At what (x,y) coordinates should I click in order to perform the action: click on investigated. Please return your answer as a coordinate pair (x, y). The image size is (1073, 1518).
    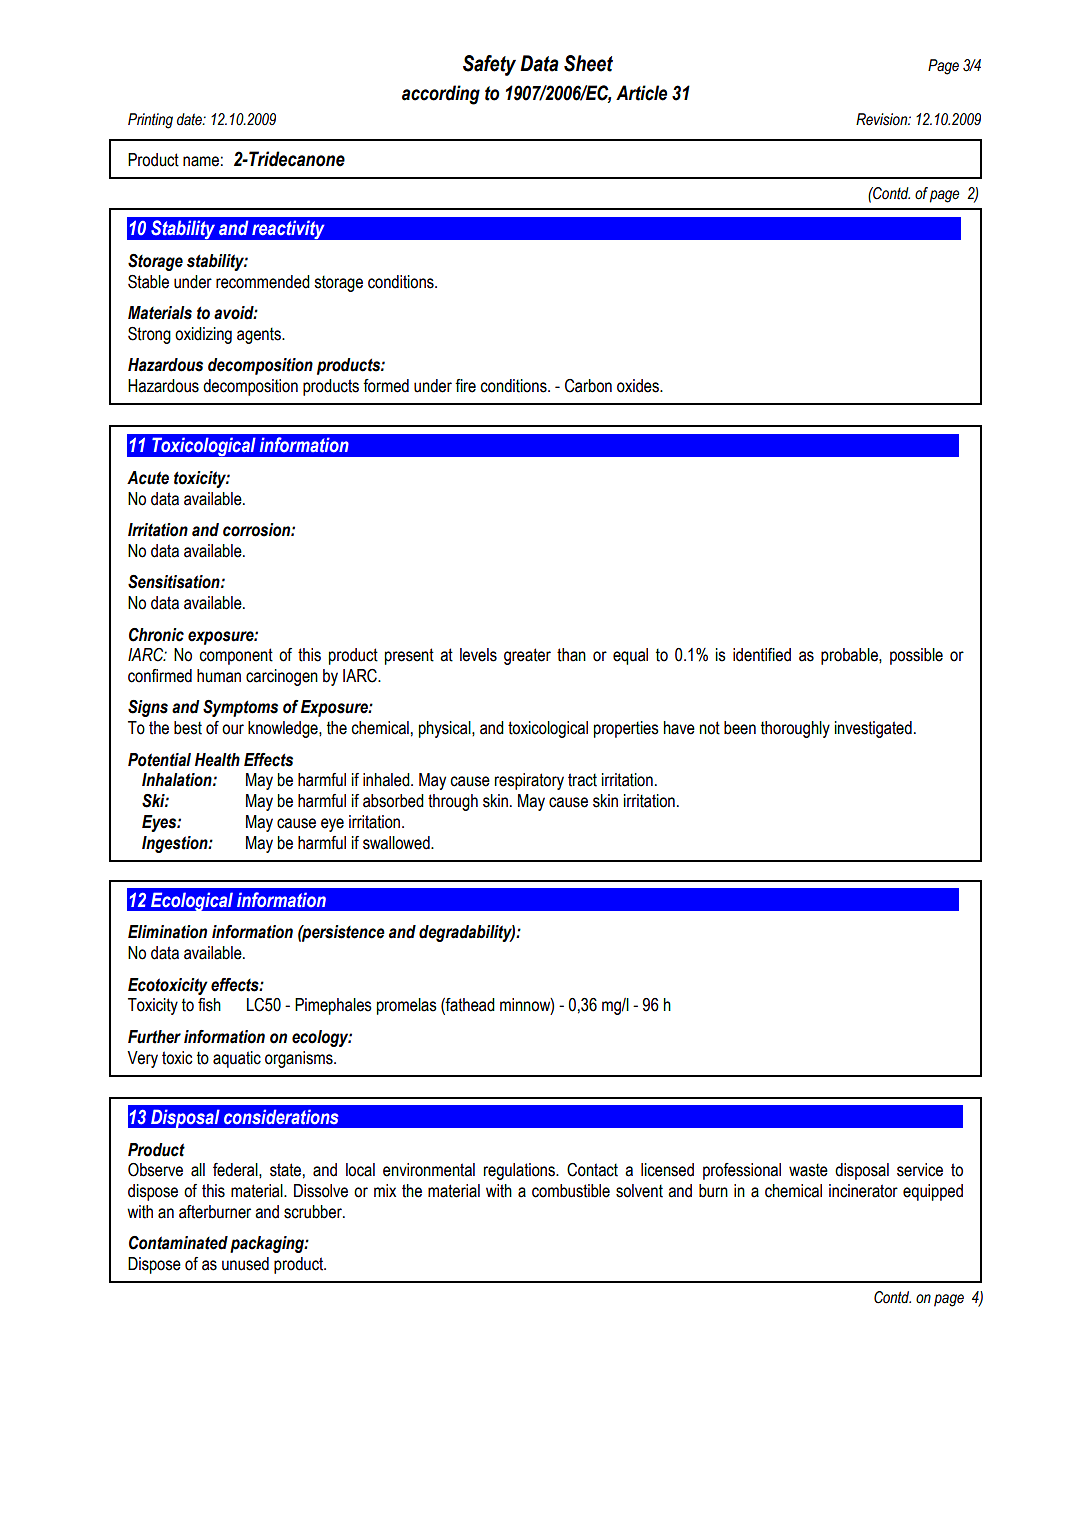
    Looking at the image, I should click on (873, 729).
